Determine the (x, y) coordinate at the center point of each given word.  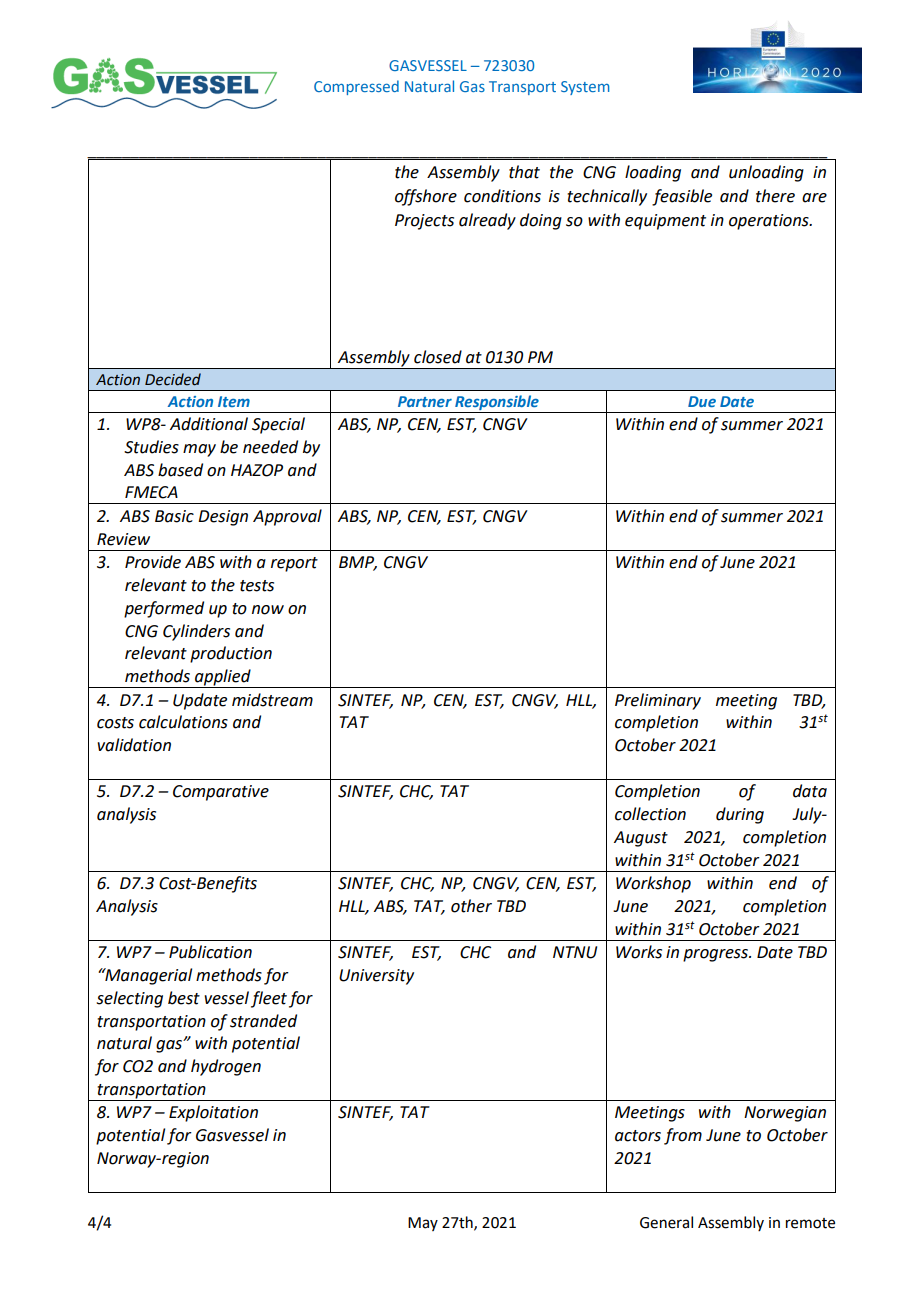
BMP (358, 563)
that (524, 172)
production (231, 654)
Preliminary (658, 701)
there (775, 196)
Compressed (356, 87)
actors (638, 1136)
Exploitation (213, 1113)
